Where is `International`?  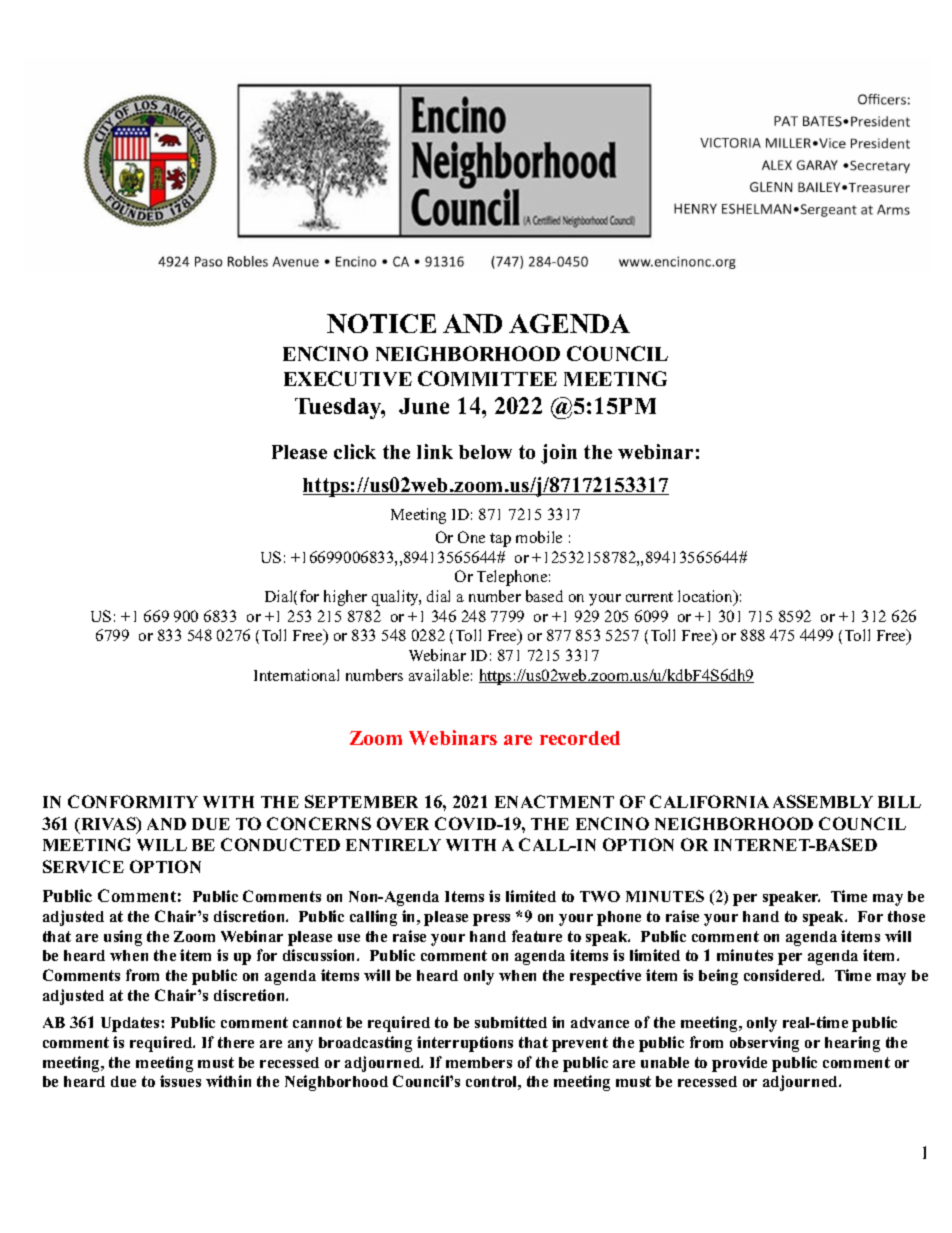
International is located at coordinates (296, 675).
